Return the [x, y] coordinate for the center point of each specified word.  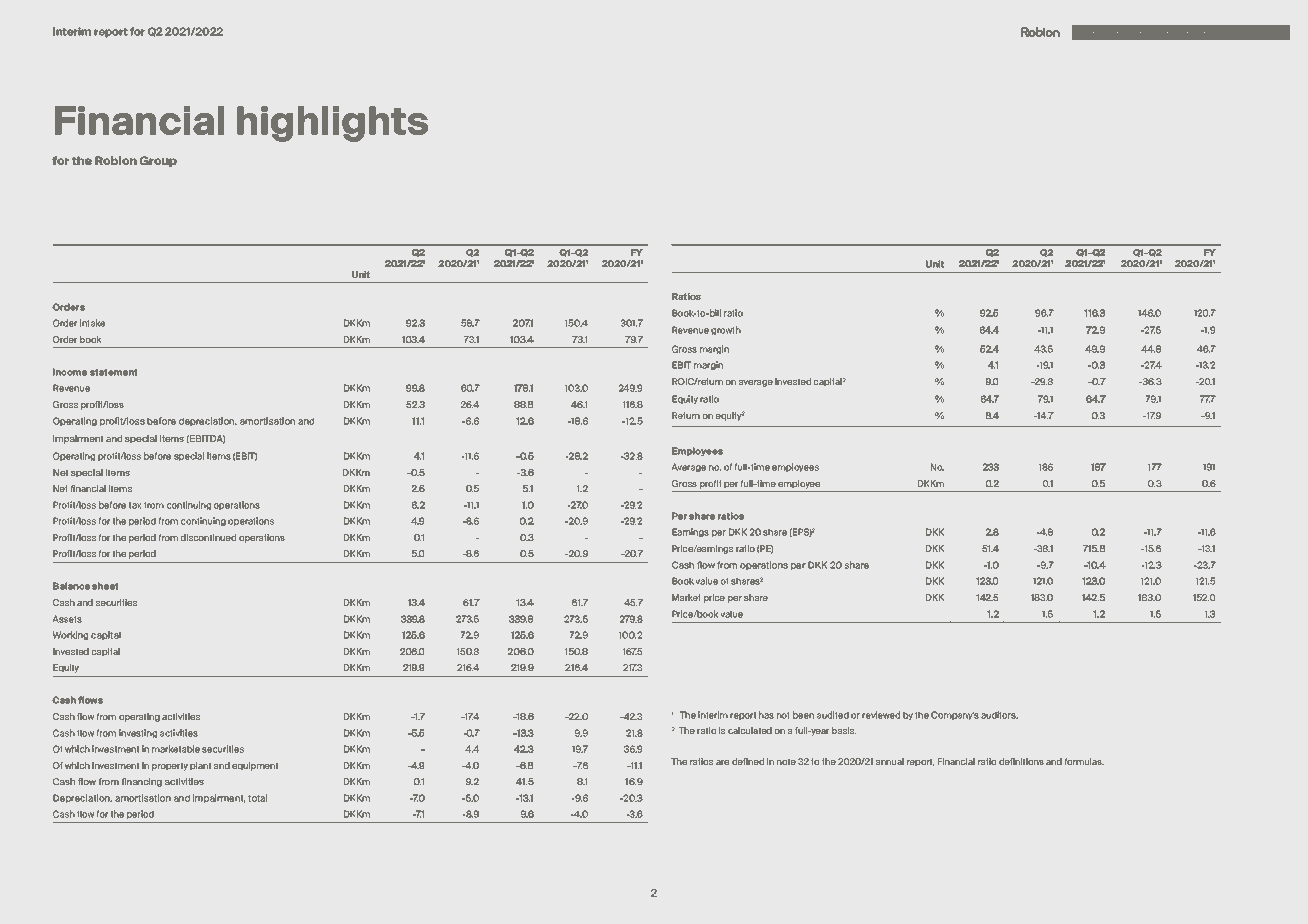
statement [114, 372]
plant [200, 766]
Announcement [1170, 32]
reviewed [881, 715]
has [766, 715]
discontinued [208, 537]
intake [92, 323]
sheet [105, 586]
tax [135, 505]
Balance [71, 586]
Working [70, 635]
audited [833, 715]
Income [70, 372]
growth [726, 330]
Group [158, 161]
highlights [332, 124]
